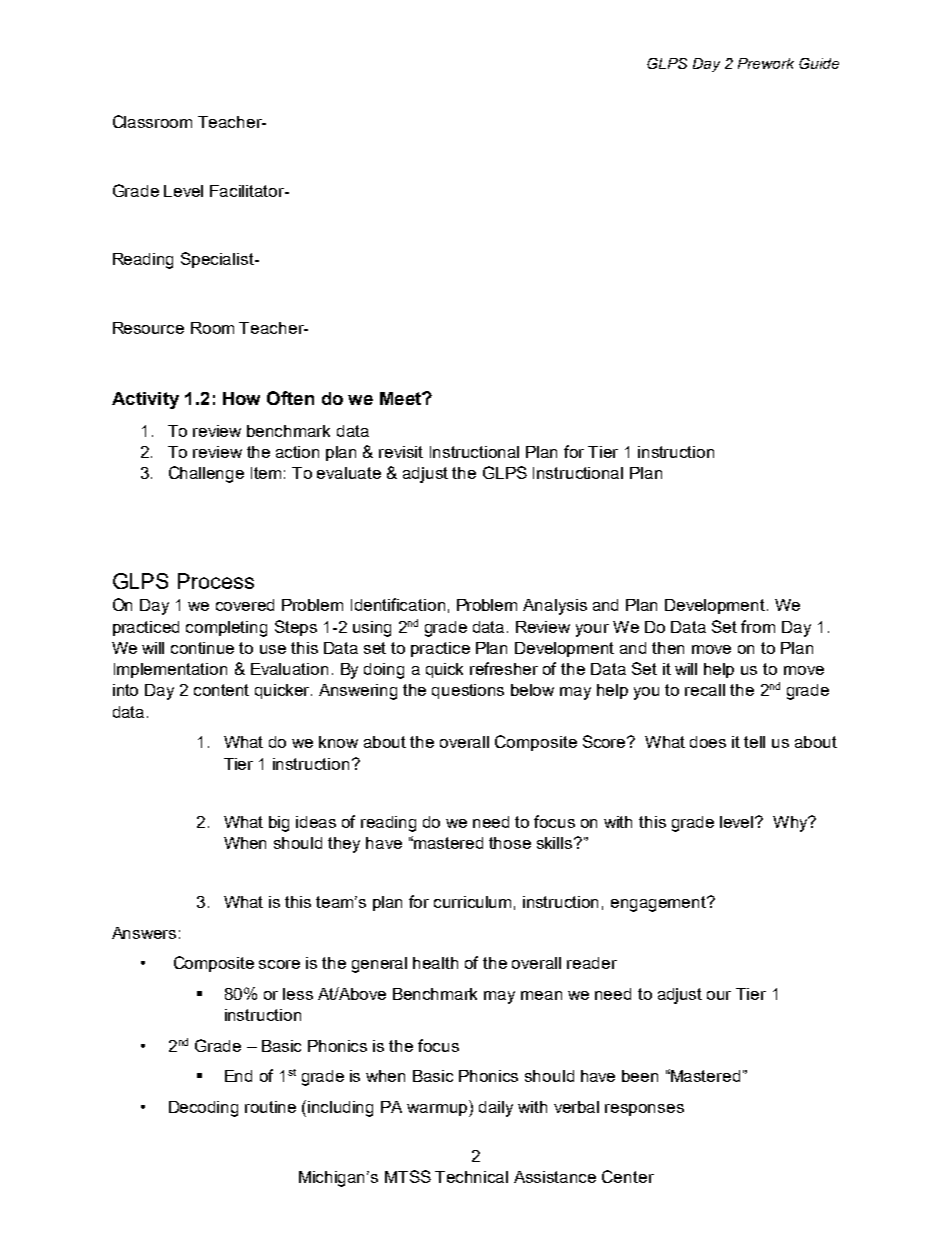 This image has width=952, height=1233. Describe the element at coordinates (471, 1177) in the image. I see `Technical` at that location.
